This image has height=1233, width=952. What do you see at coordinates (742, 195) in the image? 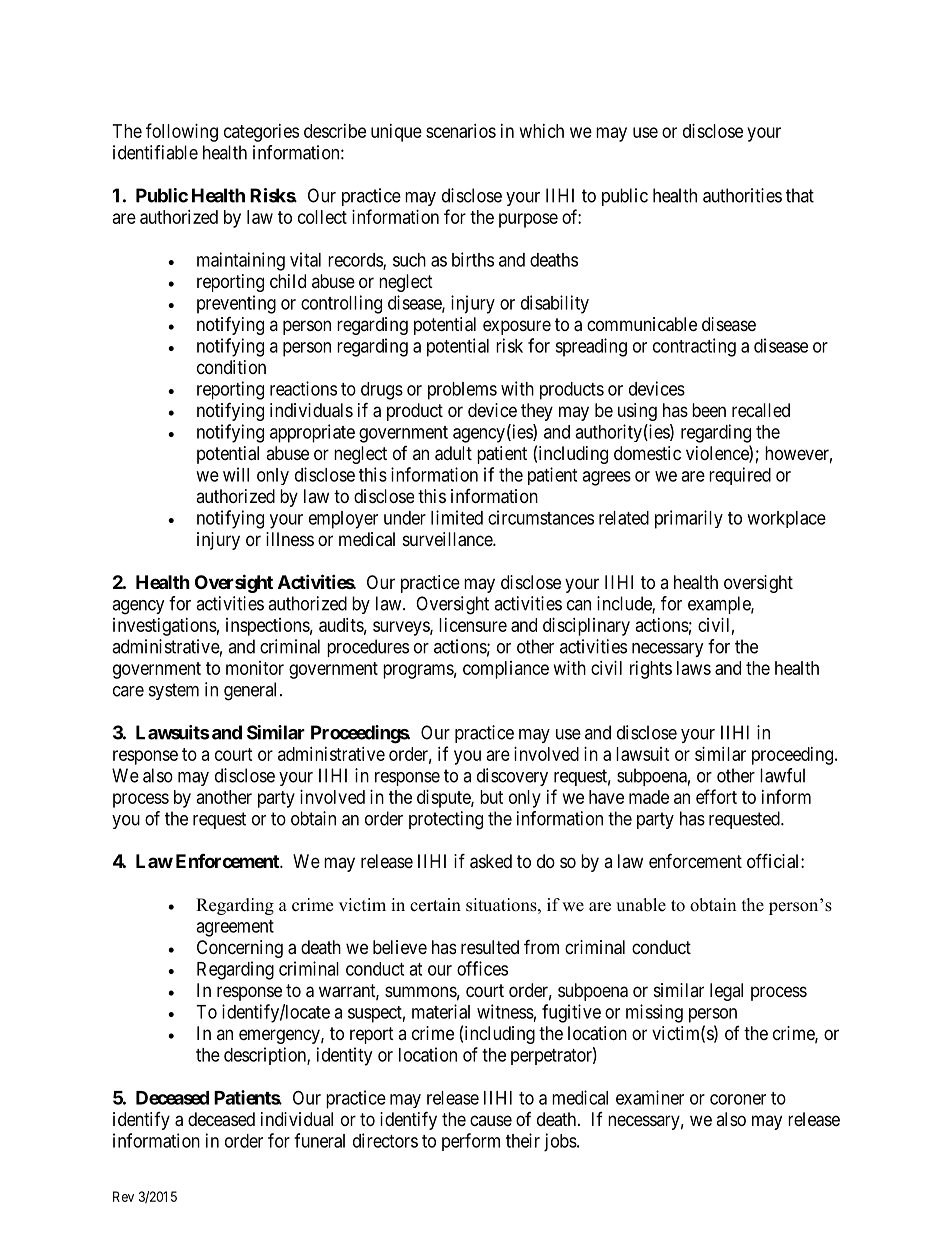
I see `authorities` at bounding box center [742, 195].
